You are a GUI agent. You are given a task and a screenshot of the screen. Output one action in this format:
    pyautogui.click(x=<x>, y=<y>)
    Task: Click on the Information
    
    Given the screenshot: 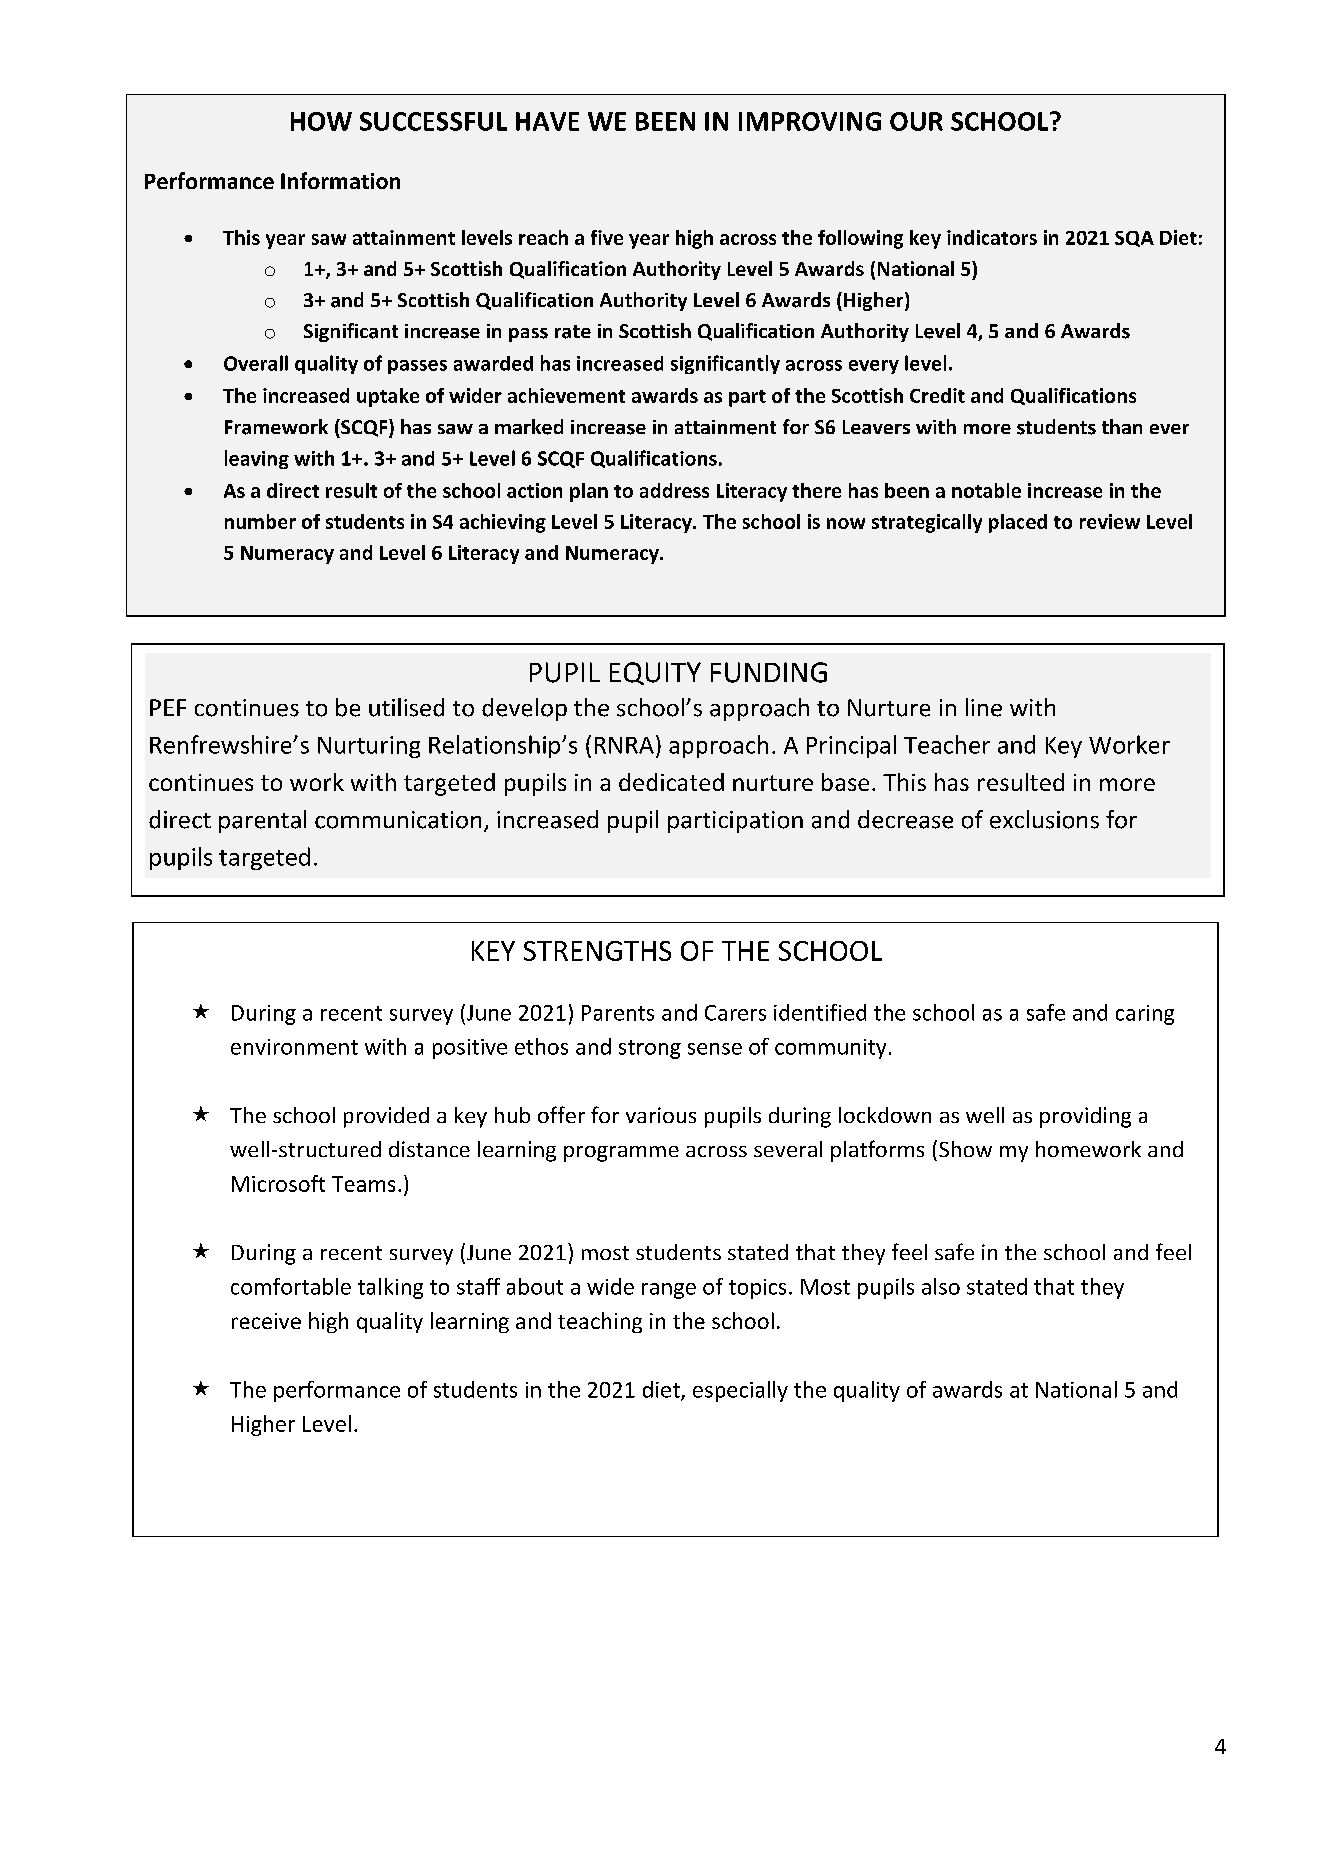 What is the action you would take?
    pyautogui.click(x=340, y=180)
